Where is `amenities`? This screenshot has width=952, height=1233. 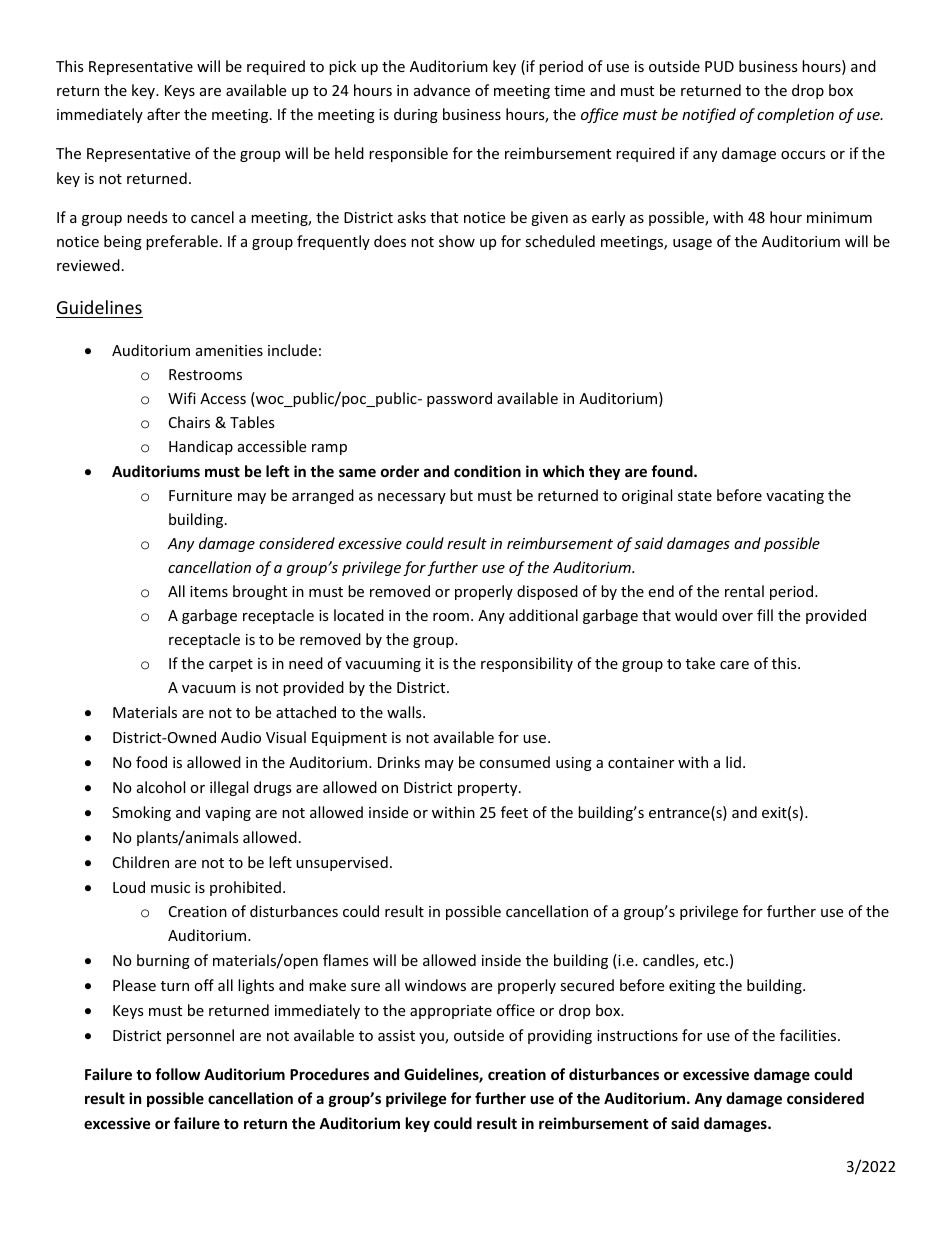 amenities is located at coordinates (229, 350).
